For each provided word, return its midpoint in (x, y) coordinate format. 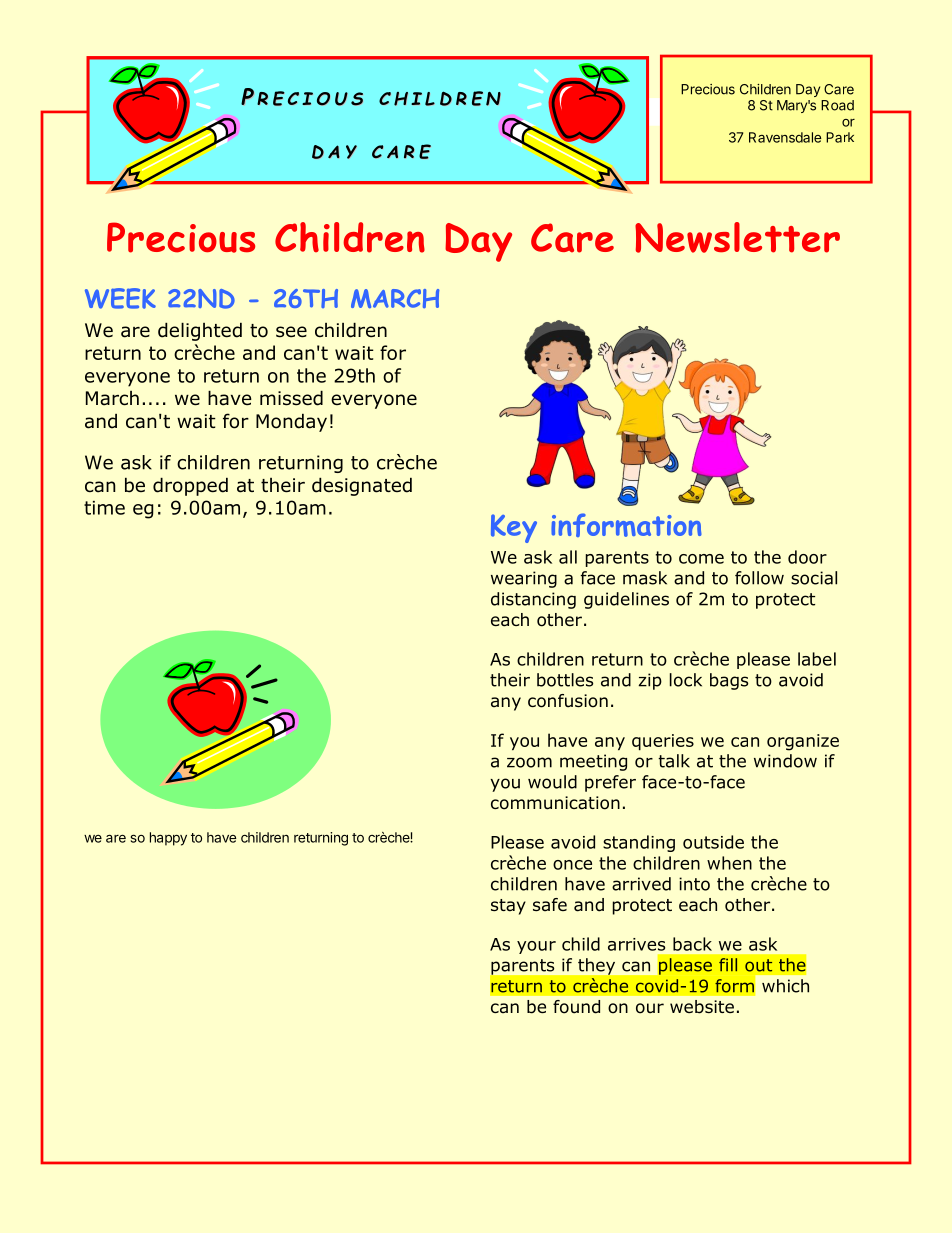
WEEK (120, 298)
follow (759, 578)
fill (728, 964)
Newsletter (737, 237)
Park (840, 137)
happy (168, 839)
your (536, 947)
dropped (190, 486)
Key (514, 528)
